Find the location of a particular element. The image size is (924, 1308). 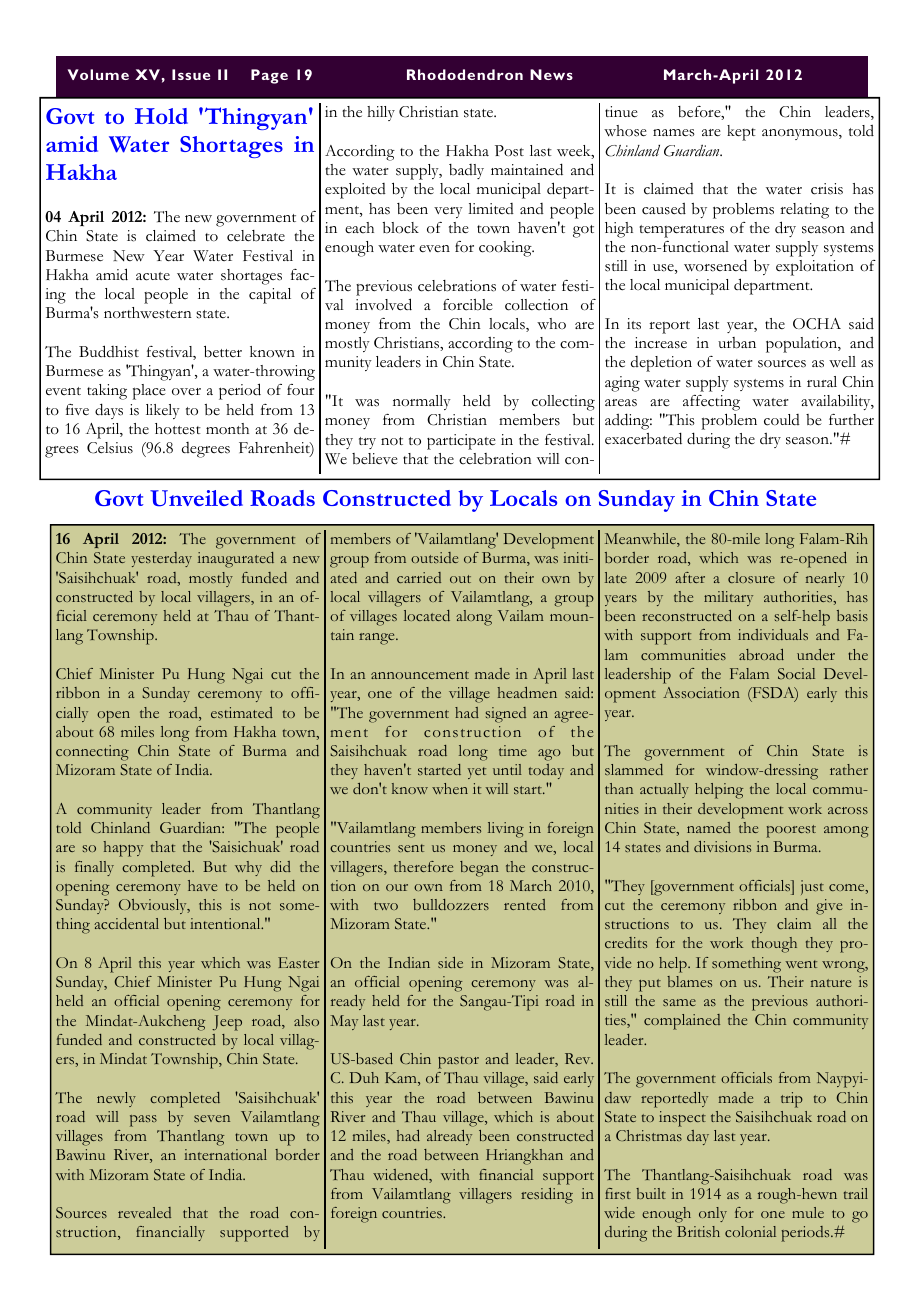

yesterday is located at coordinates (161, 559).
